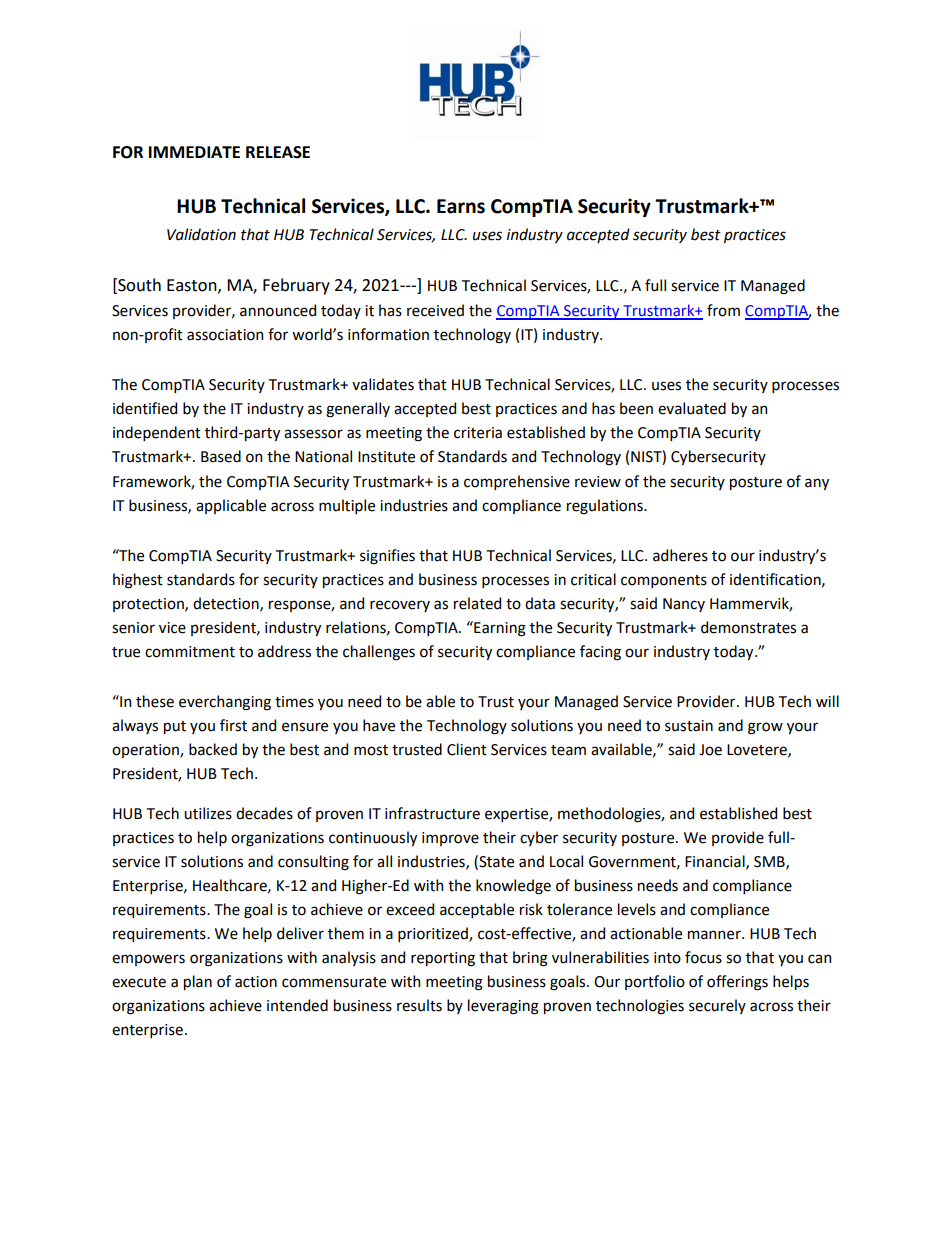 The width and height of the screenshot is (952, 1233). I want to click on backed, so click(213, 749).
